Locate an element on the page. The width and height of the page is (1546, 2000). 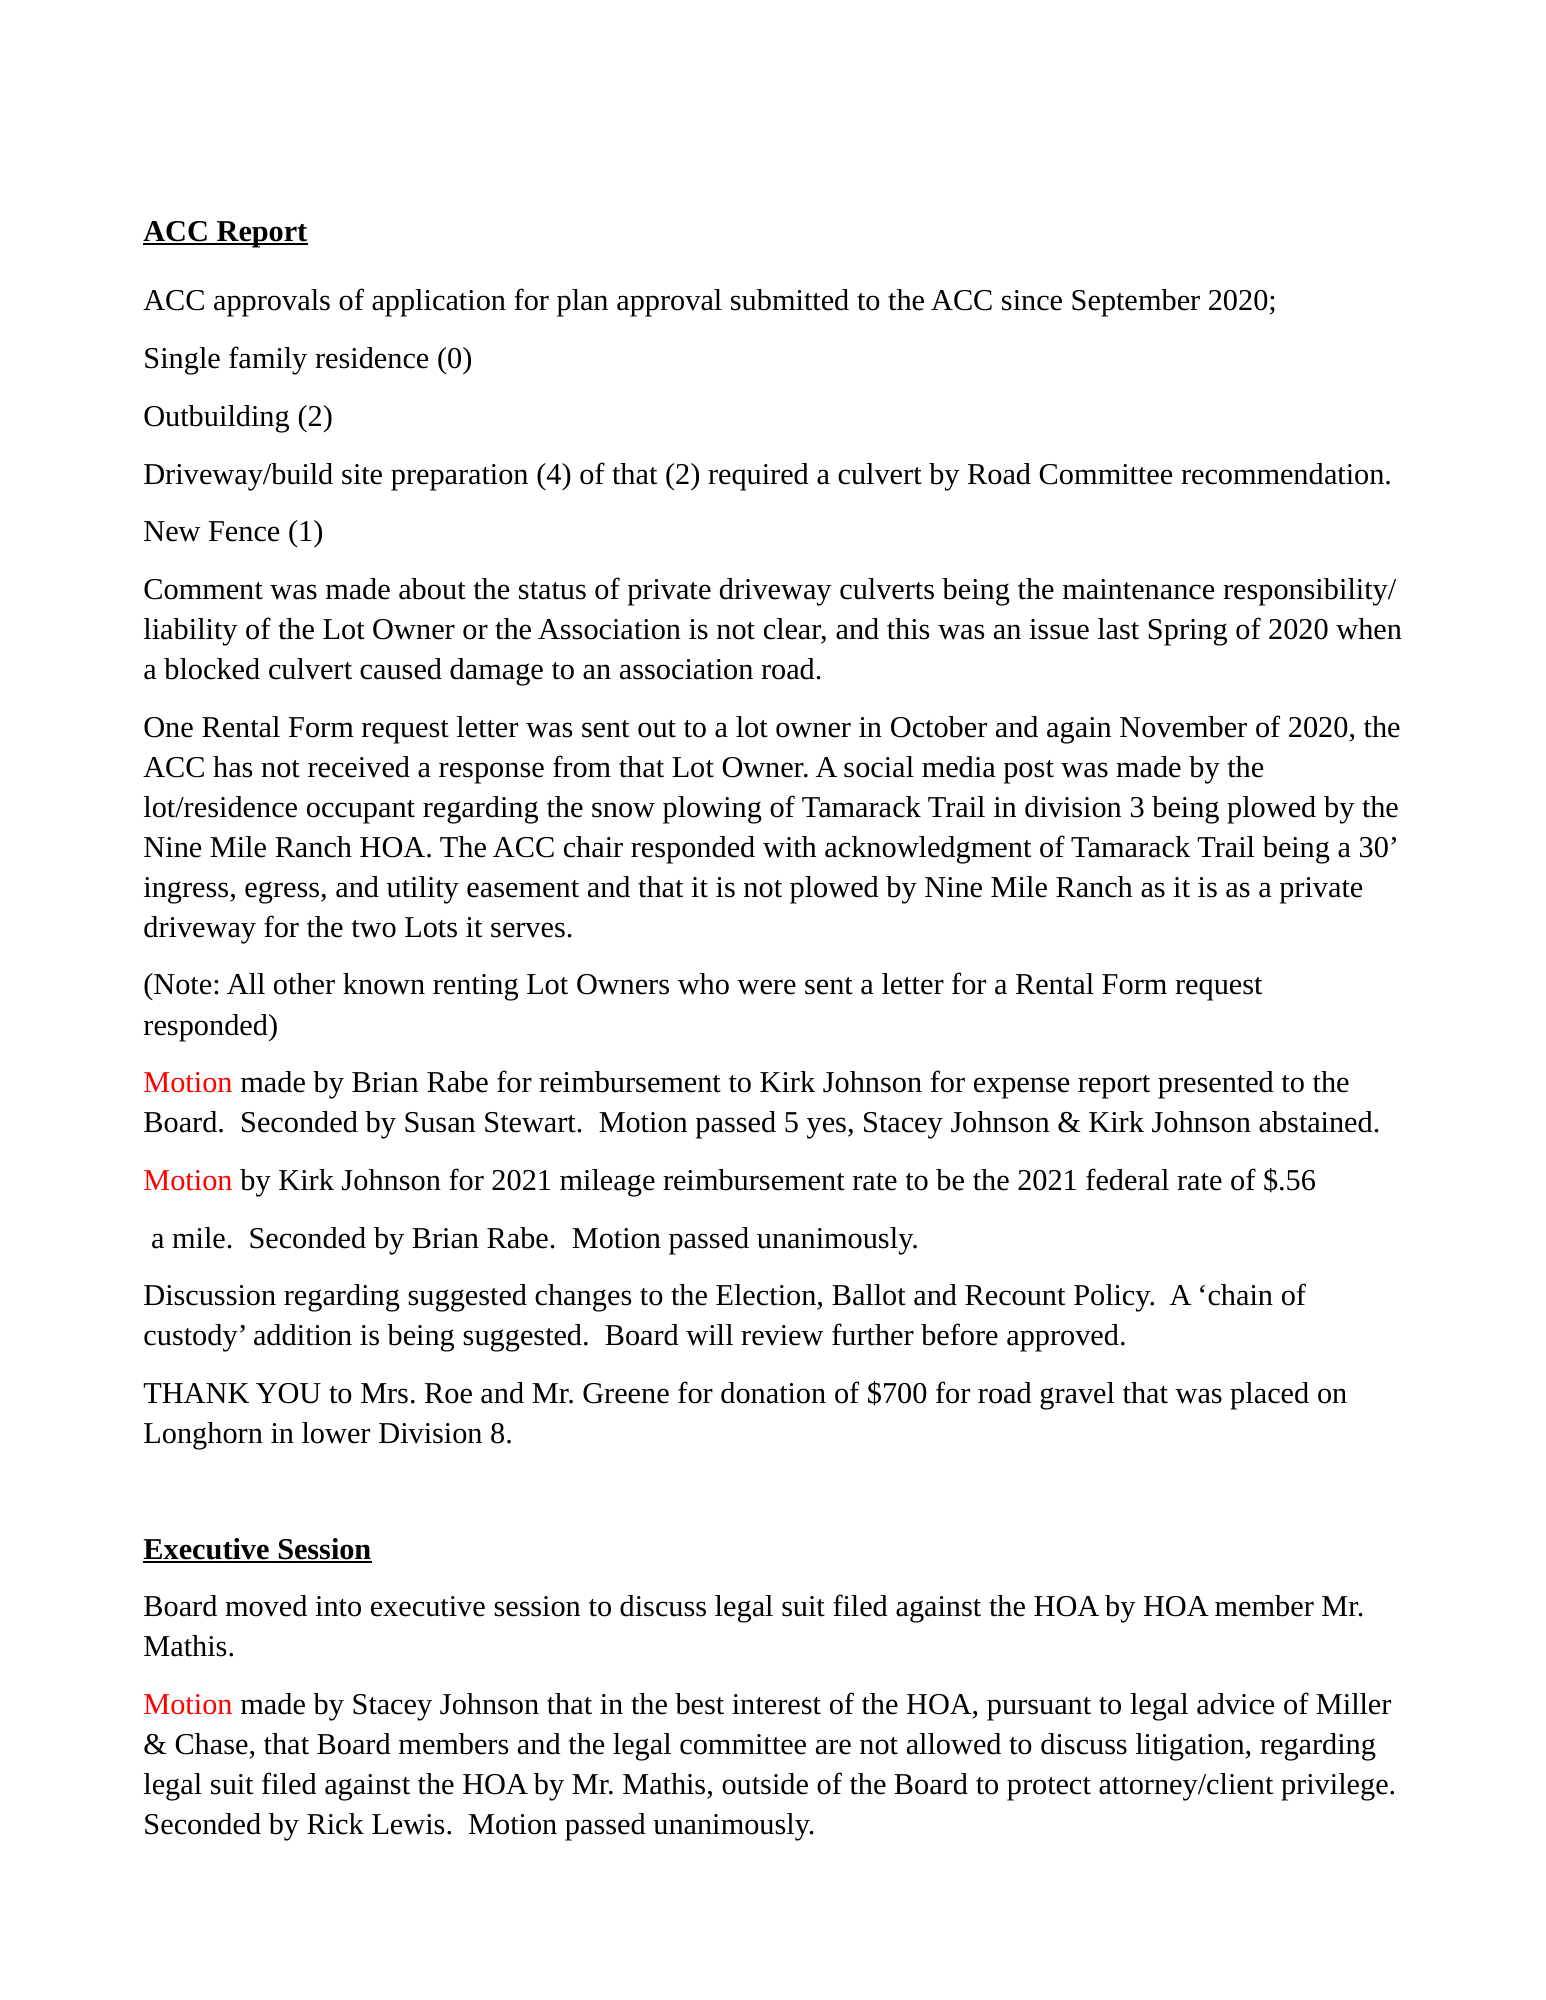
submitted is located at coordinates (790, 300).
